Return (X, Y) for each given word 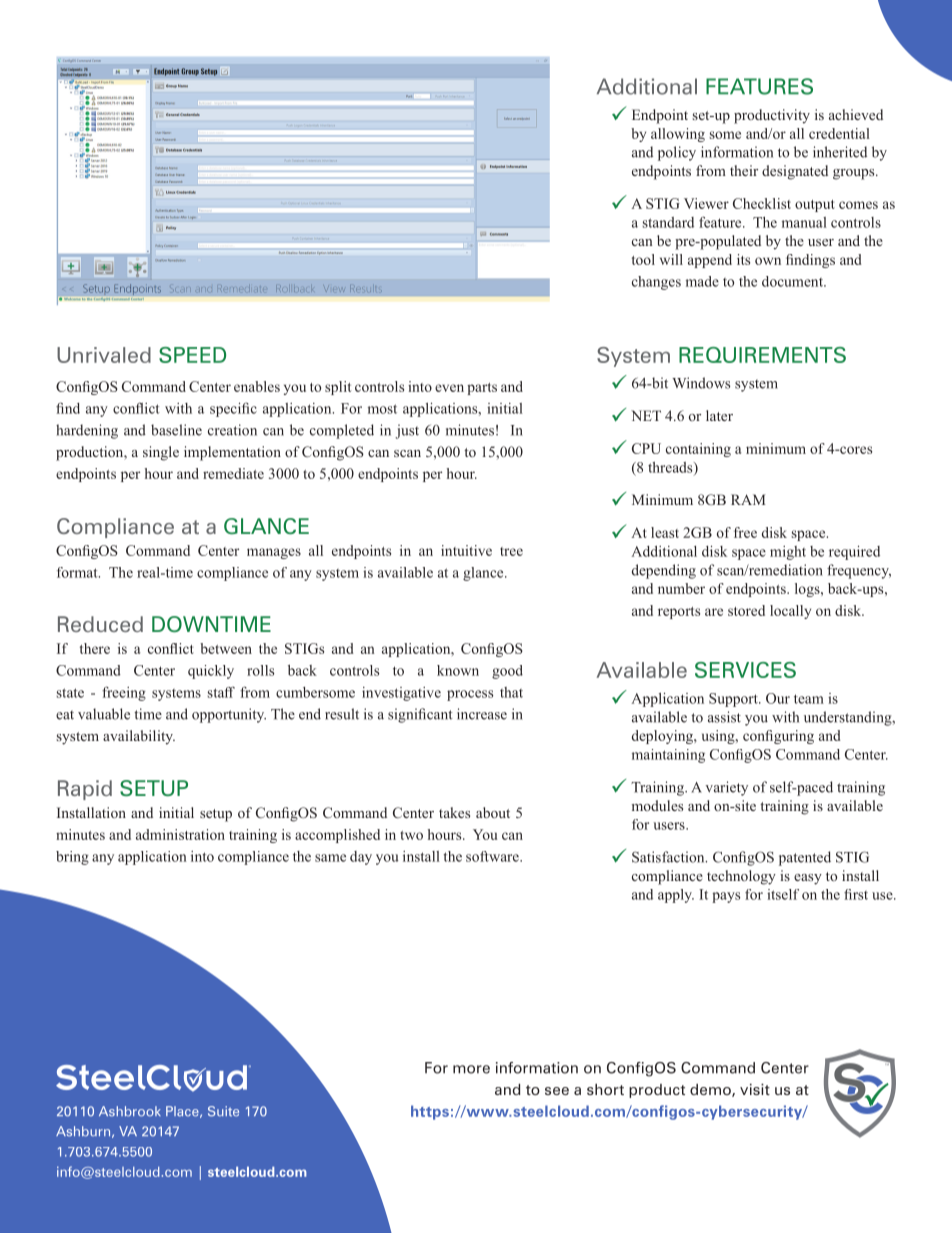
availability (139, 737)
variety (726, 788)
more (471, 1069)
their (744, 170)
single (161, 453)
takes (454, 812)
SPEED (192, 355)
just (407, 431)
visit (755, 1089)
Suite (223, 1111)
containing (698, 450)
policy (677, 153)
